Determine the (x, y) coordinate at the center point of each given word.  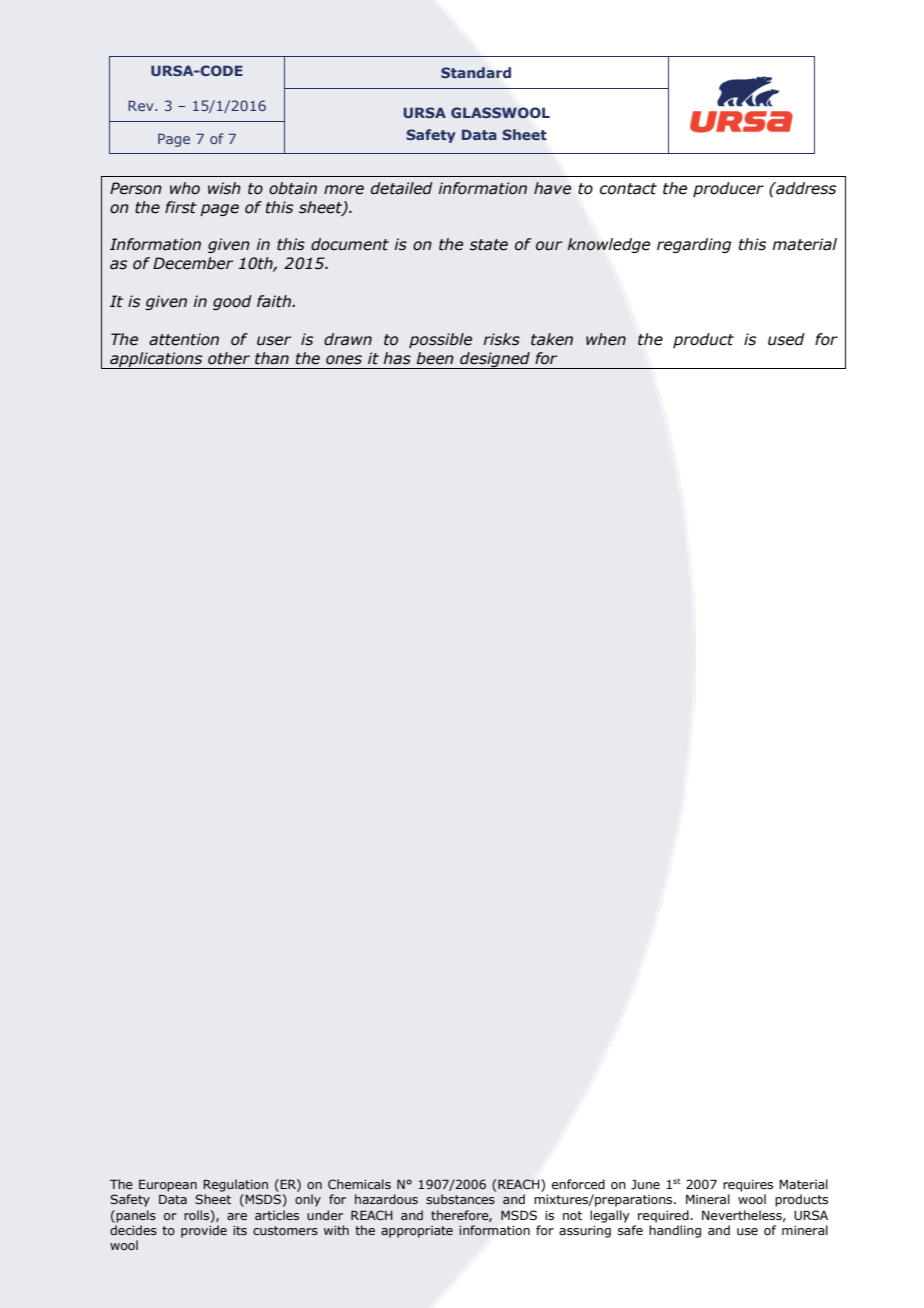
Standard (476, 72)
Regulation (235, 1185)
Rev (142, 105)
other (229, 358)
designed (495, 360)
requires (748, 1186)
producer (728, 189)
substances (460, 1199)
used (786, 339)
